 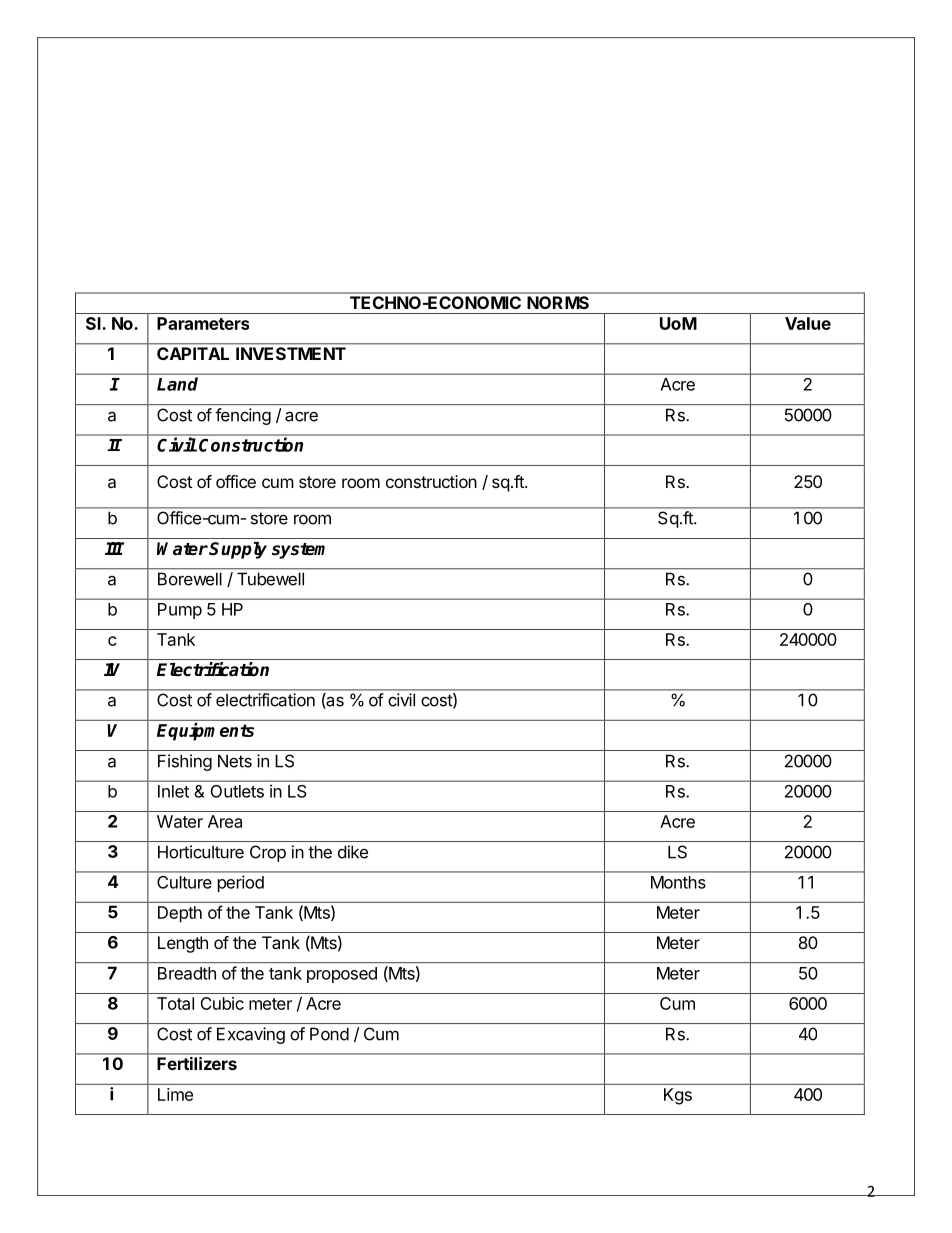 I want to click on Supply, so click(x=238, y=550).
